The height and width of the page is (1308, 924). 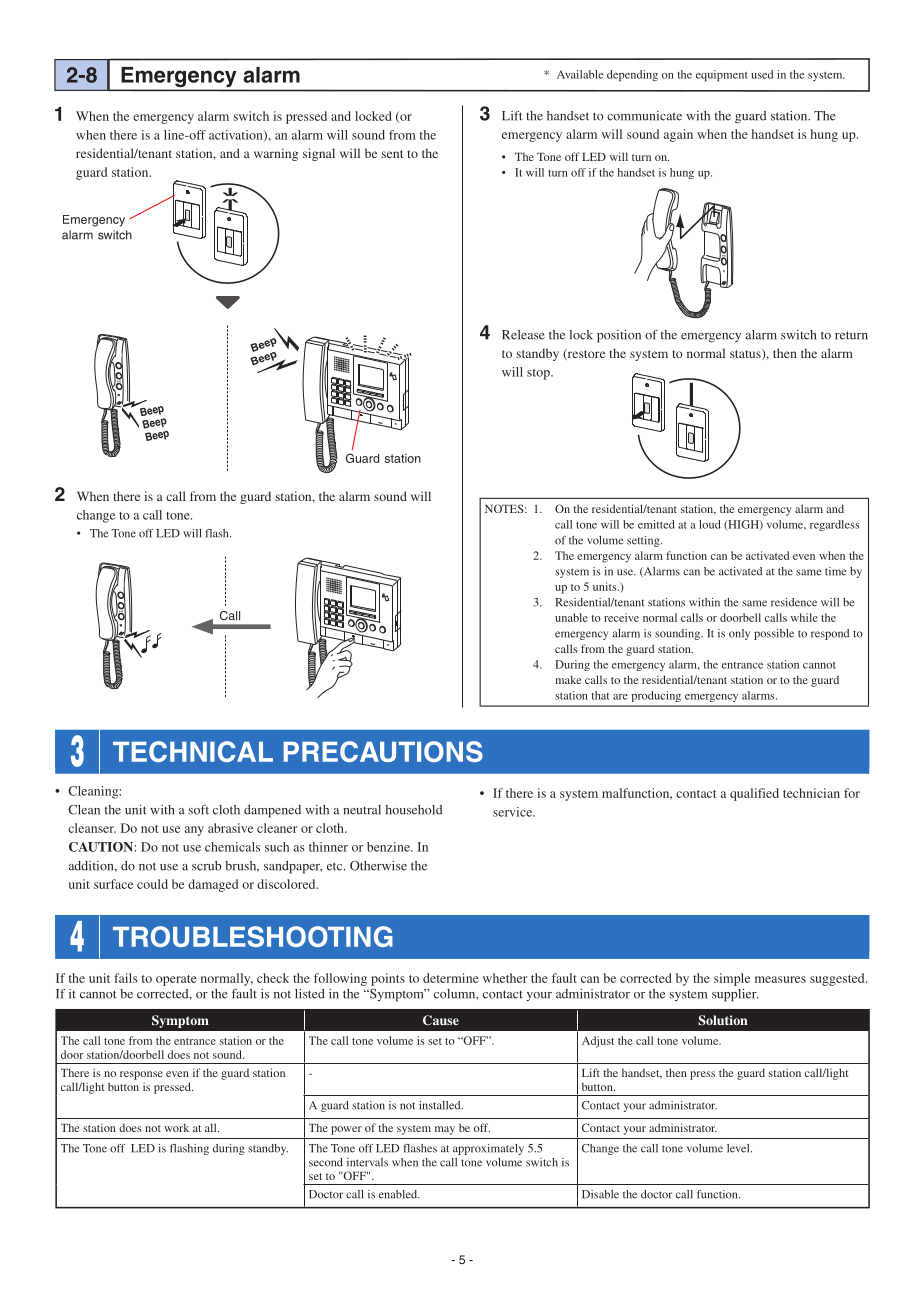 What do you see at coordinates (739, 1148) in the page?
I see `level` at bounding box center [739, 1148].
